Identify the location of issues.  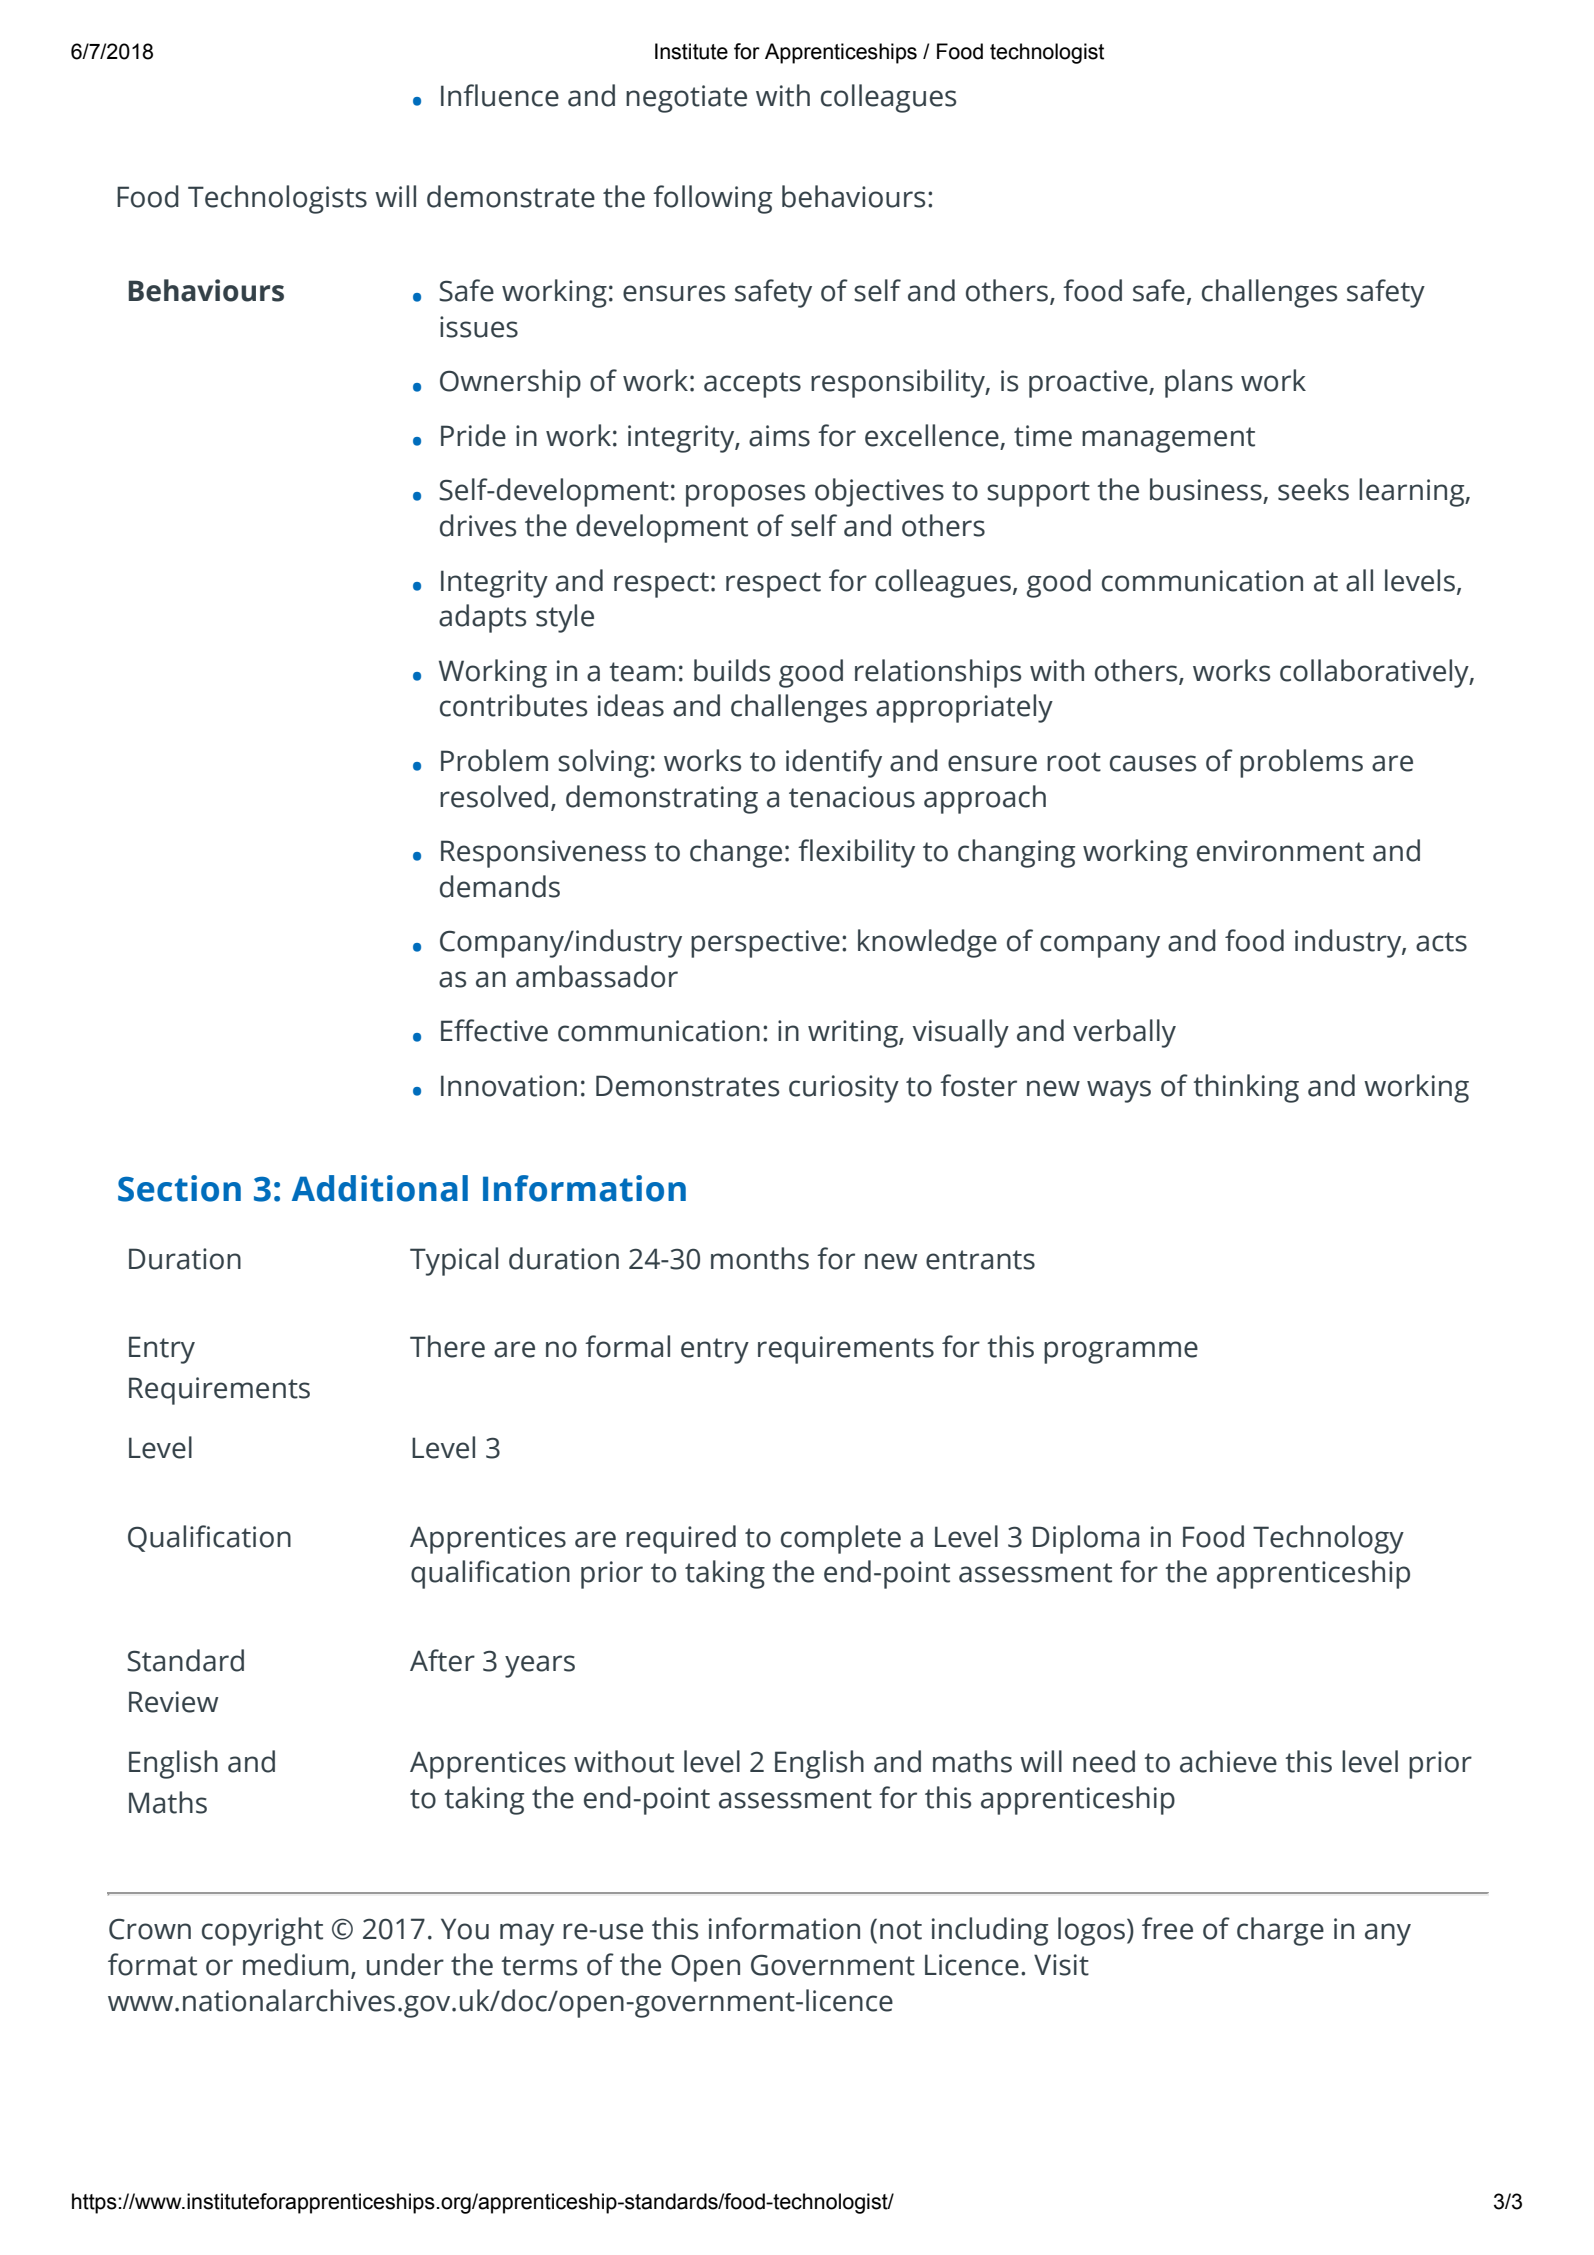
(479, 327).
